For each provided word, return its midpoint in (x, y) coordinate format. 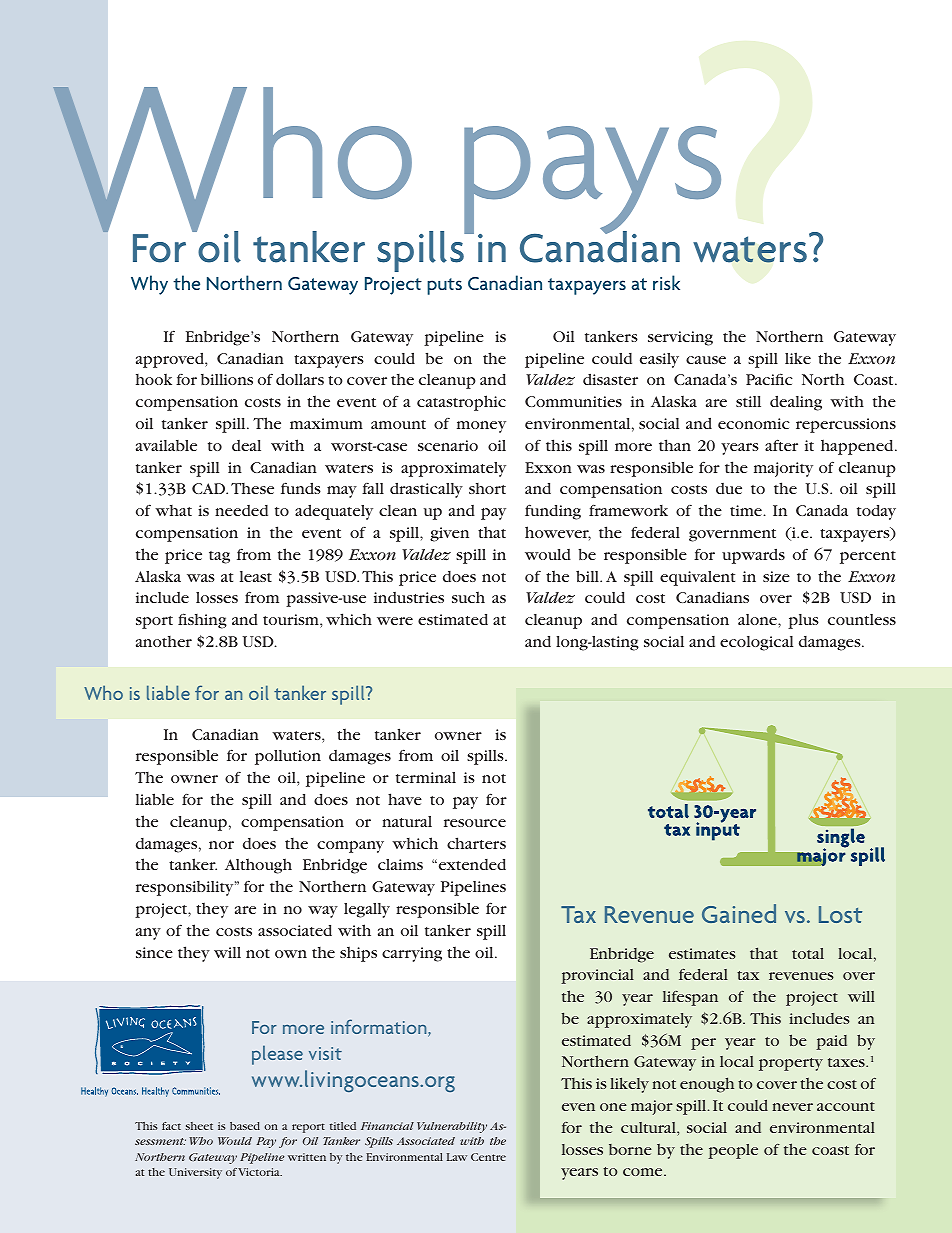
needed (241, 510)
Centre (488, 1157)
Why (149, 285)
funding (553, 512)
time (747, 510)
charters (476, 843)
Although (258, 866)
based (245, 1126)
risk (666, 282)
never (792, 1107)
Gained (739, 913)
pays (592, 181)
